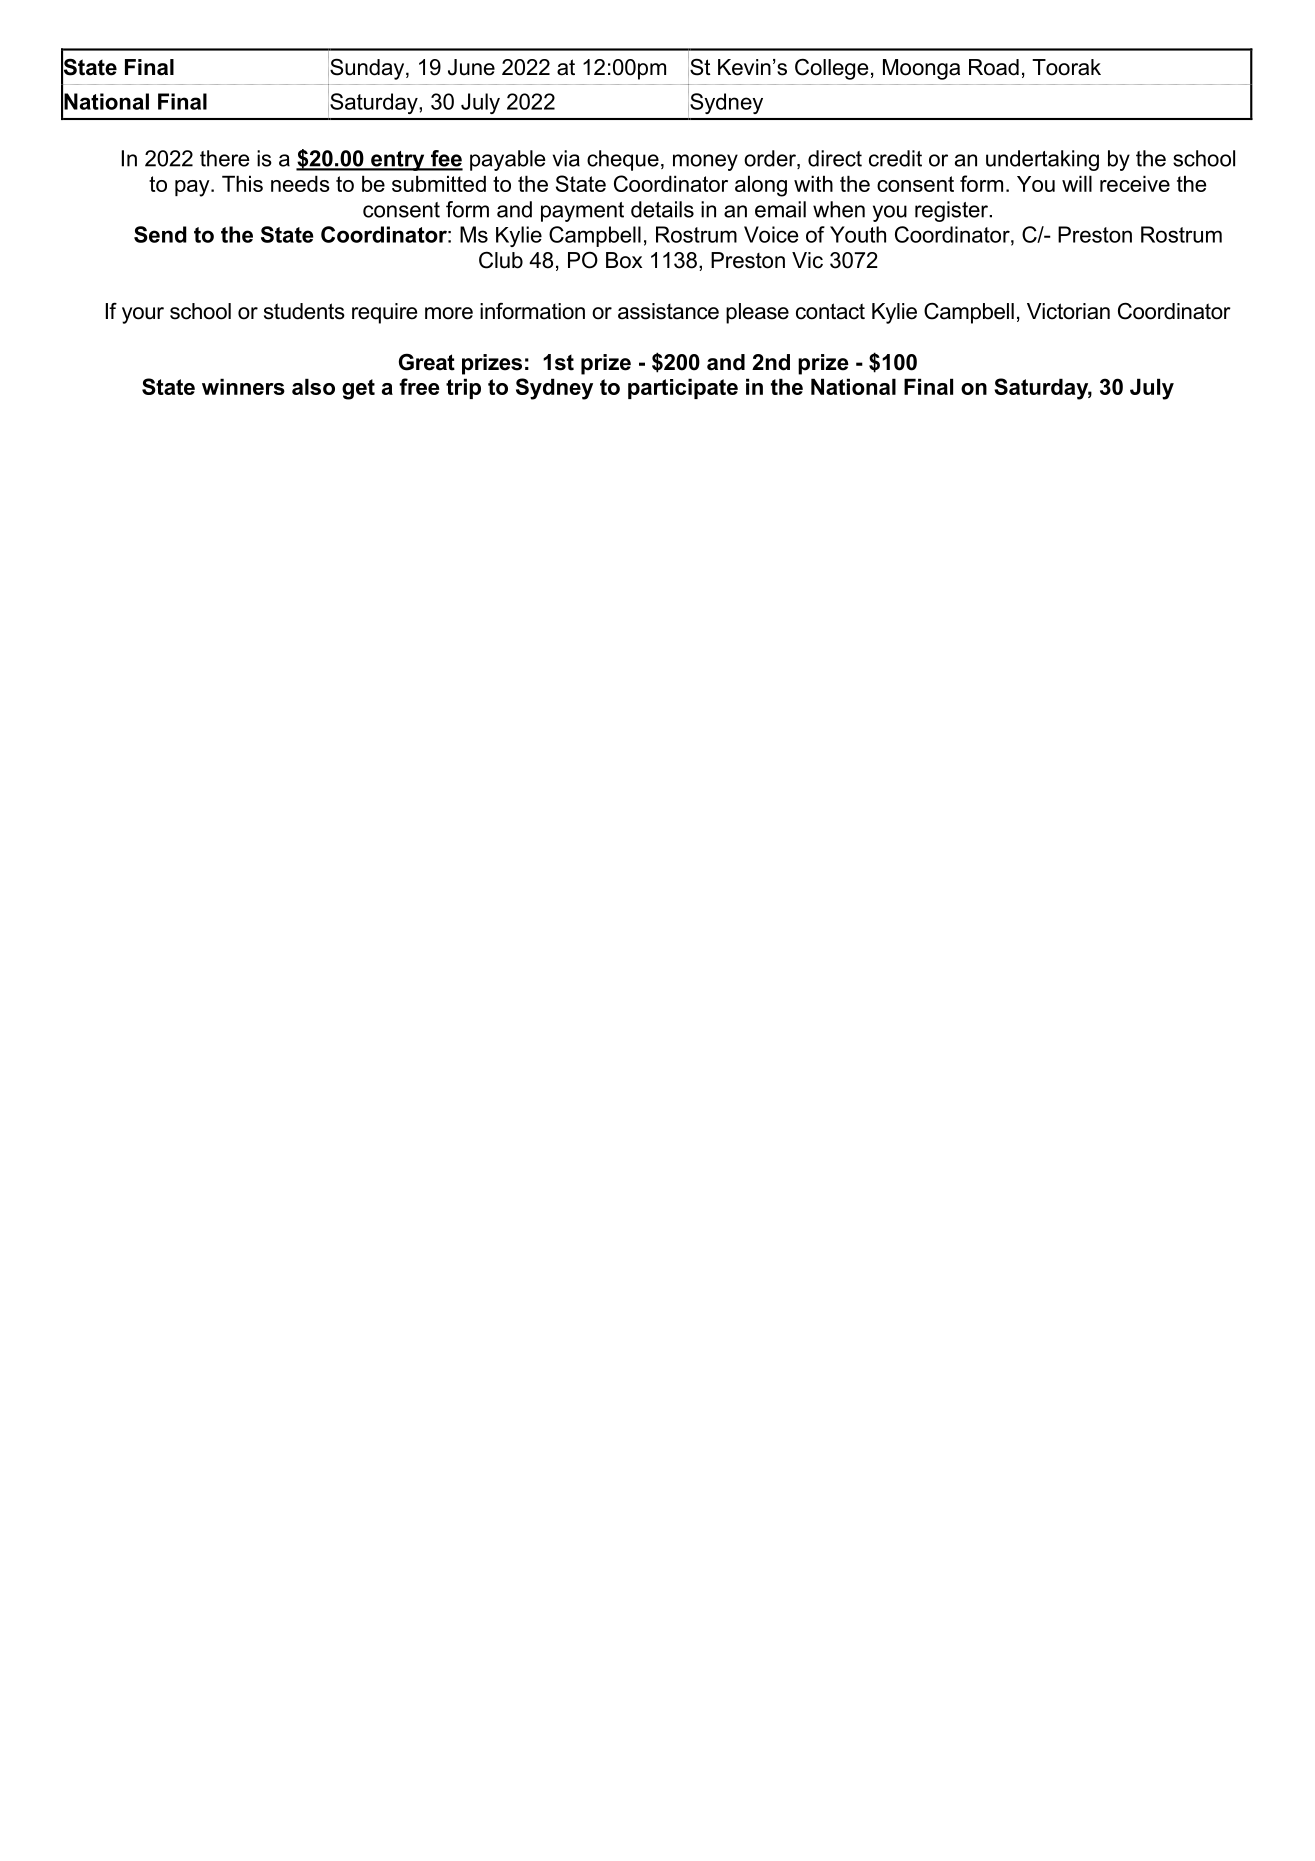 The image size is (1315, 1861). What do you see at coordinates (623, 160) in the screenshot?
I see `cheque` at bounding box center [623, 160].
